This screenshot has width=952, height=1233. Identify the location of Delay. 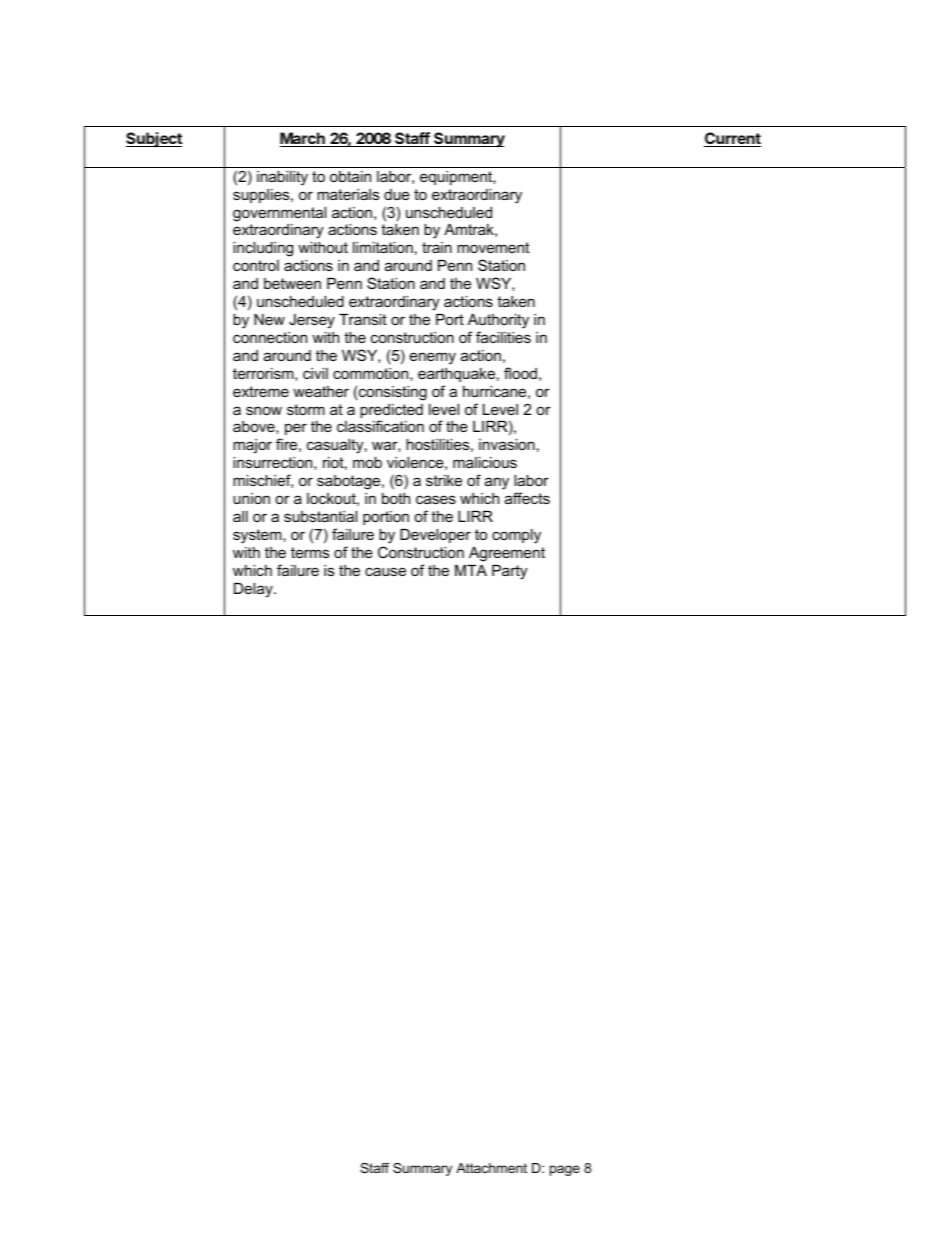
(254, 590).
